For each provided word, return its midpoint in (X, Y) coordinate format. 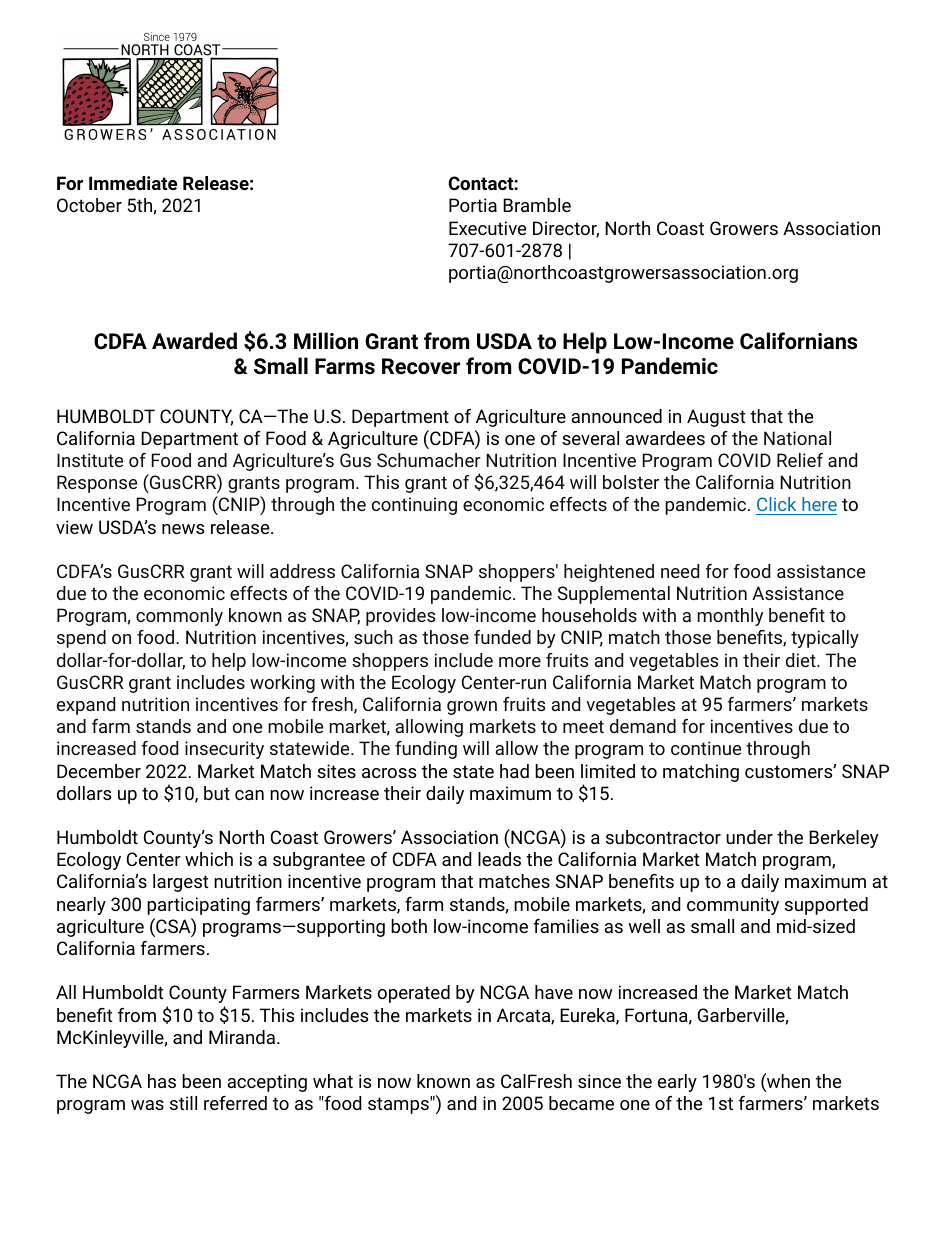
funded (502, 637)
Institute (90, 460)
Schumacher (429, 460)
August (716, 418)
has (162, 1081)
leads (499, 859)
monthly (730, 617)
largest (181, 883)
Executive (487, 228)
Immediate (133, 183)
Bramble (537, 205)
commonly (179, 617)
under (749, 837)
